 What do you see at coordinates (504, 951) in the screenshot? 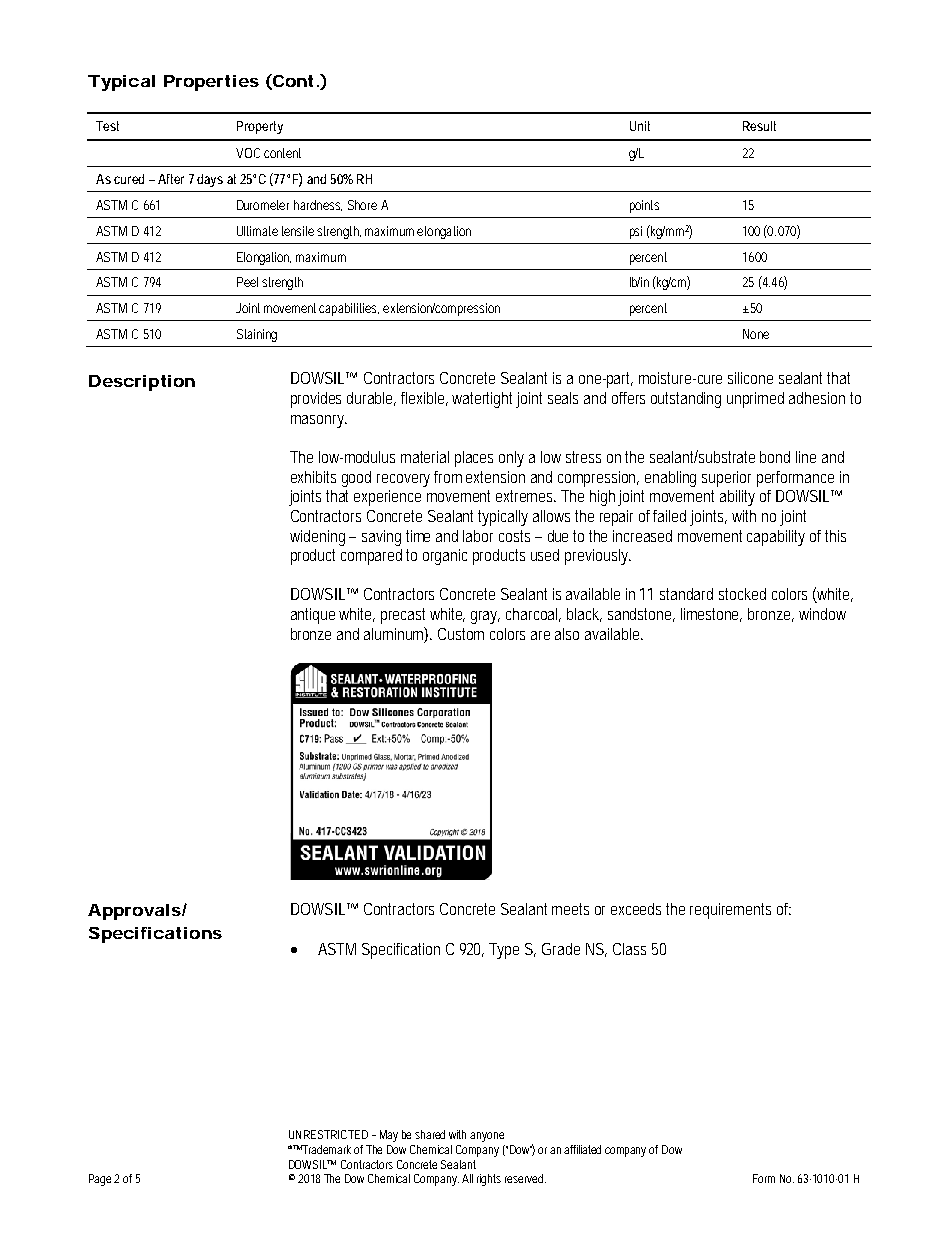
I see `Type` at bounding box center [504, 951].
